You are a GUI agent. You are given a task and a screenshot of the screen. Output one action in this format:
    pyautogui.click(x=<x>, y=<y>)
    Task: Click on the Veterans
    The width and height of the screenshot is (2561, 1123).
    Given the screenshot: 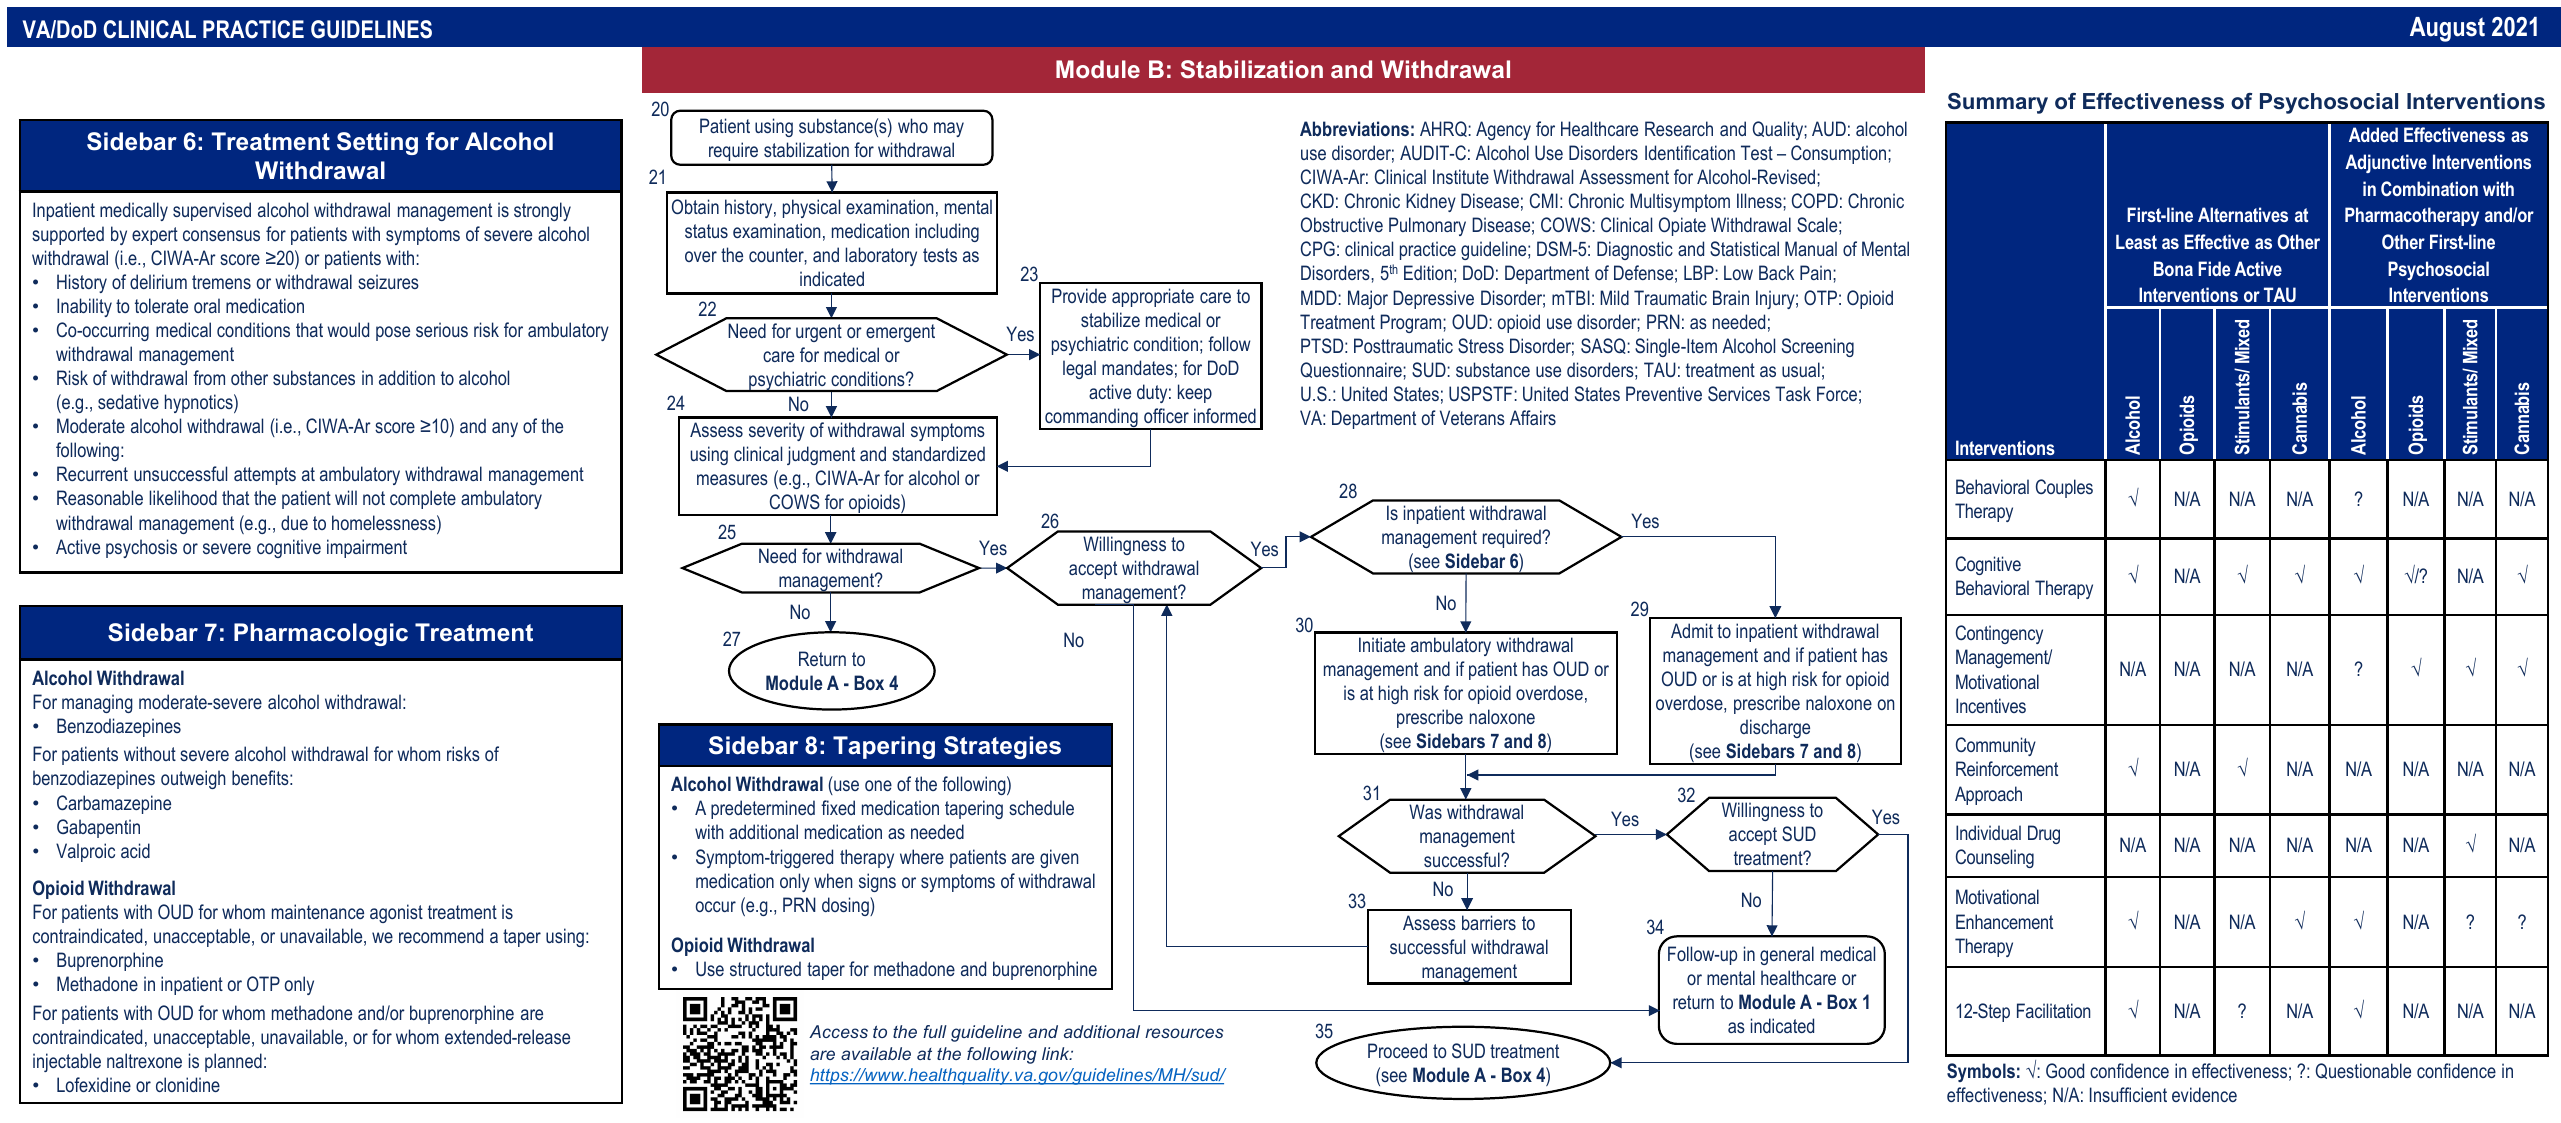 What is the action you would take?
    pyautogui.click(x=1472, y=417)
